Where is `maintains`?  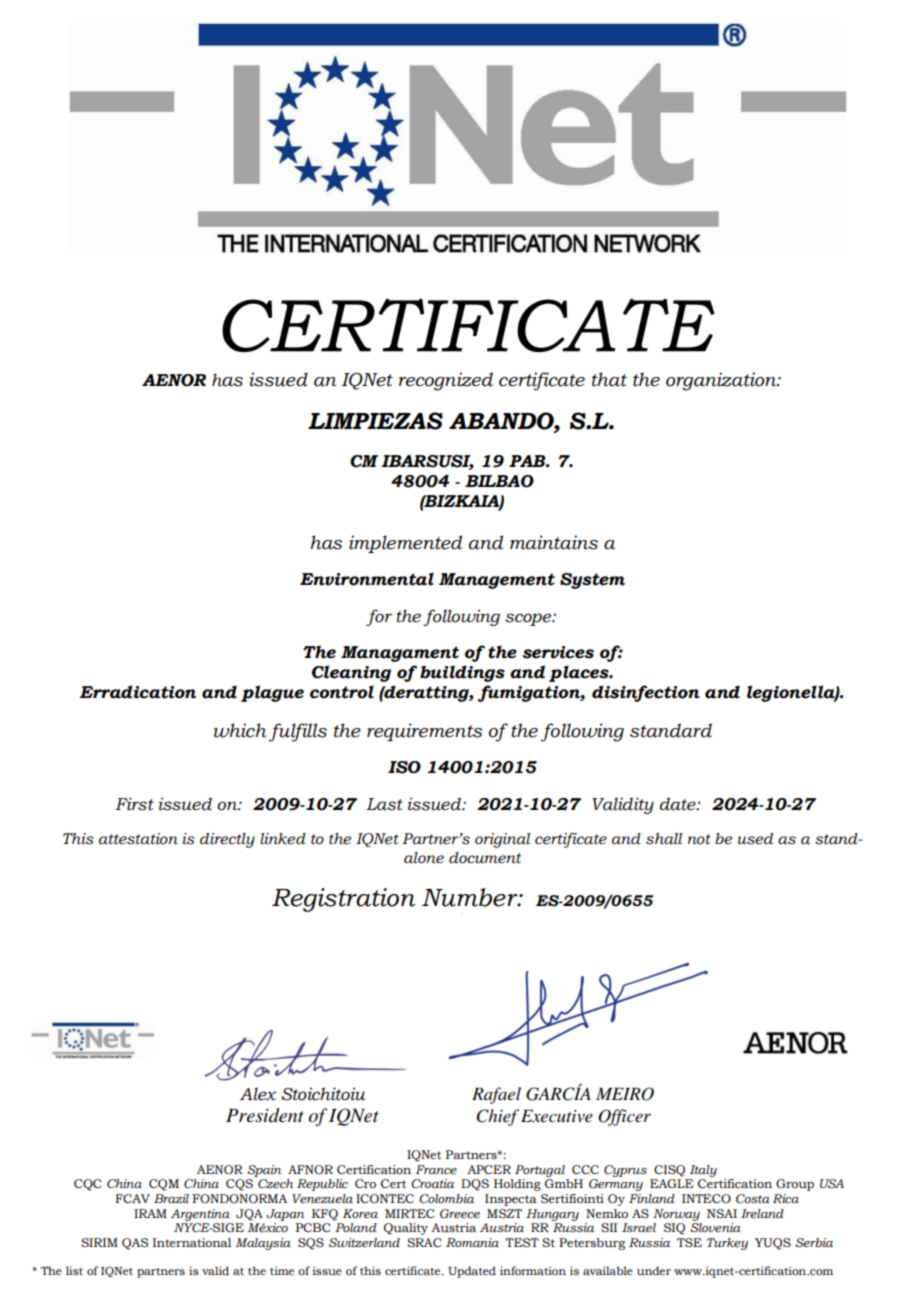
maintains is located at coordinates (554, 542).
